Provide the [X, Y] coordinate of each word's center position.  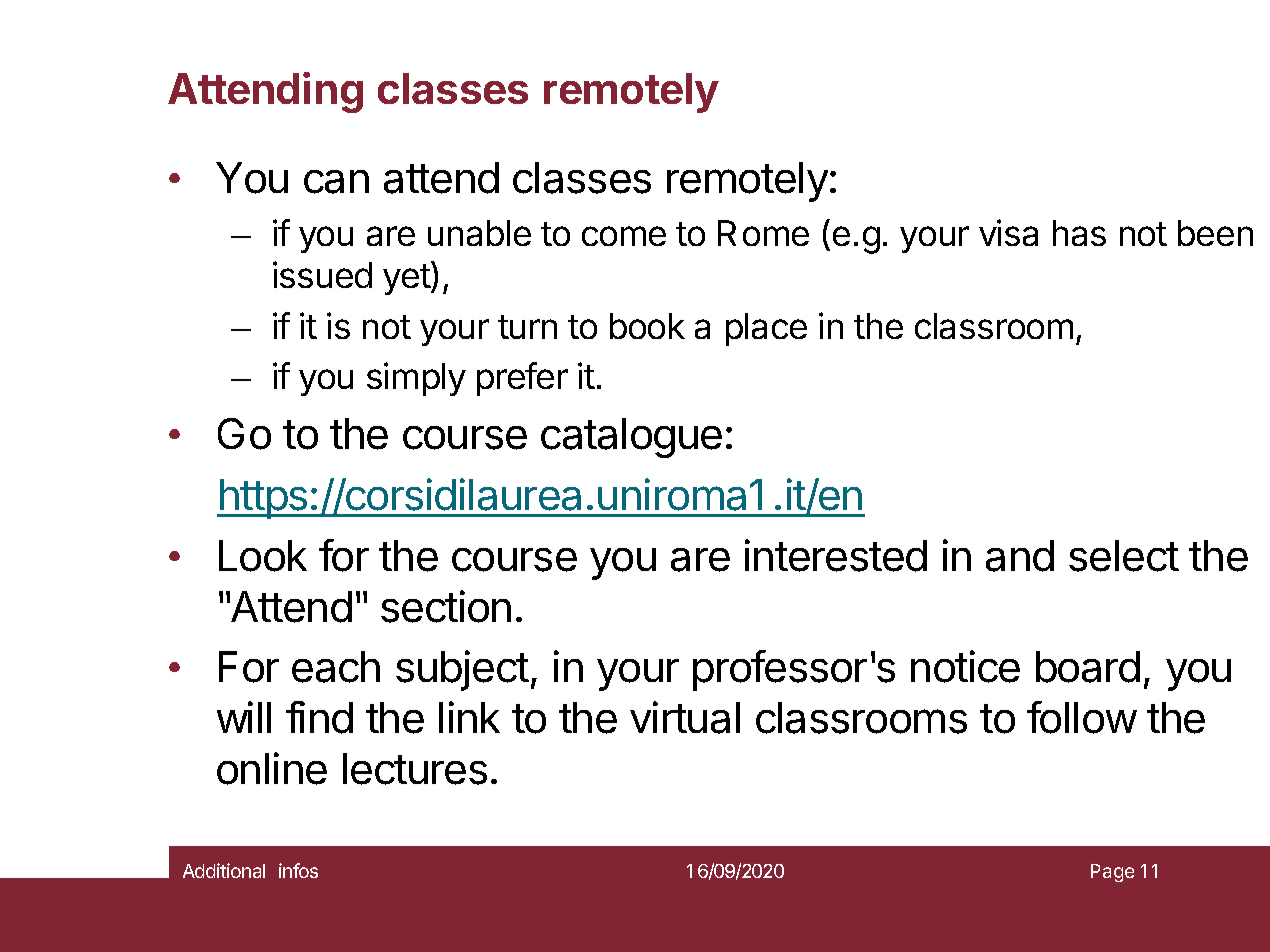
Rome [763, 233]
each [336, 667]
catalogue [631, 438]
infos [298, 870]
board [1088, 667]
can [336, 182]
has [1079, 233]
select [1124, 556]
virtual [685, 717]
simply [416, 379]
